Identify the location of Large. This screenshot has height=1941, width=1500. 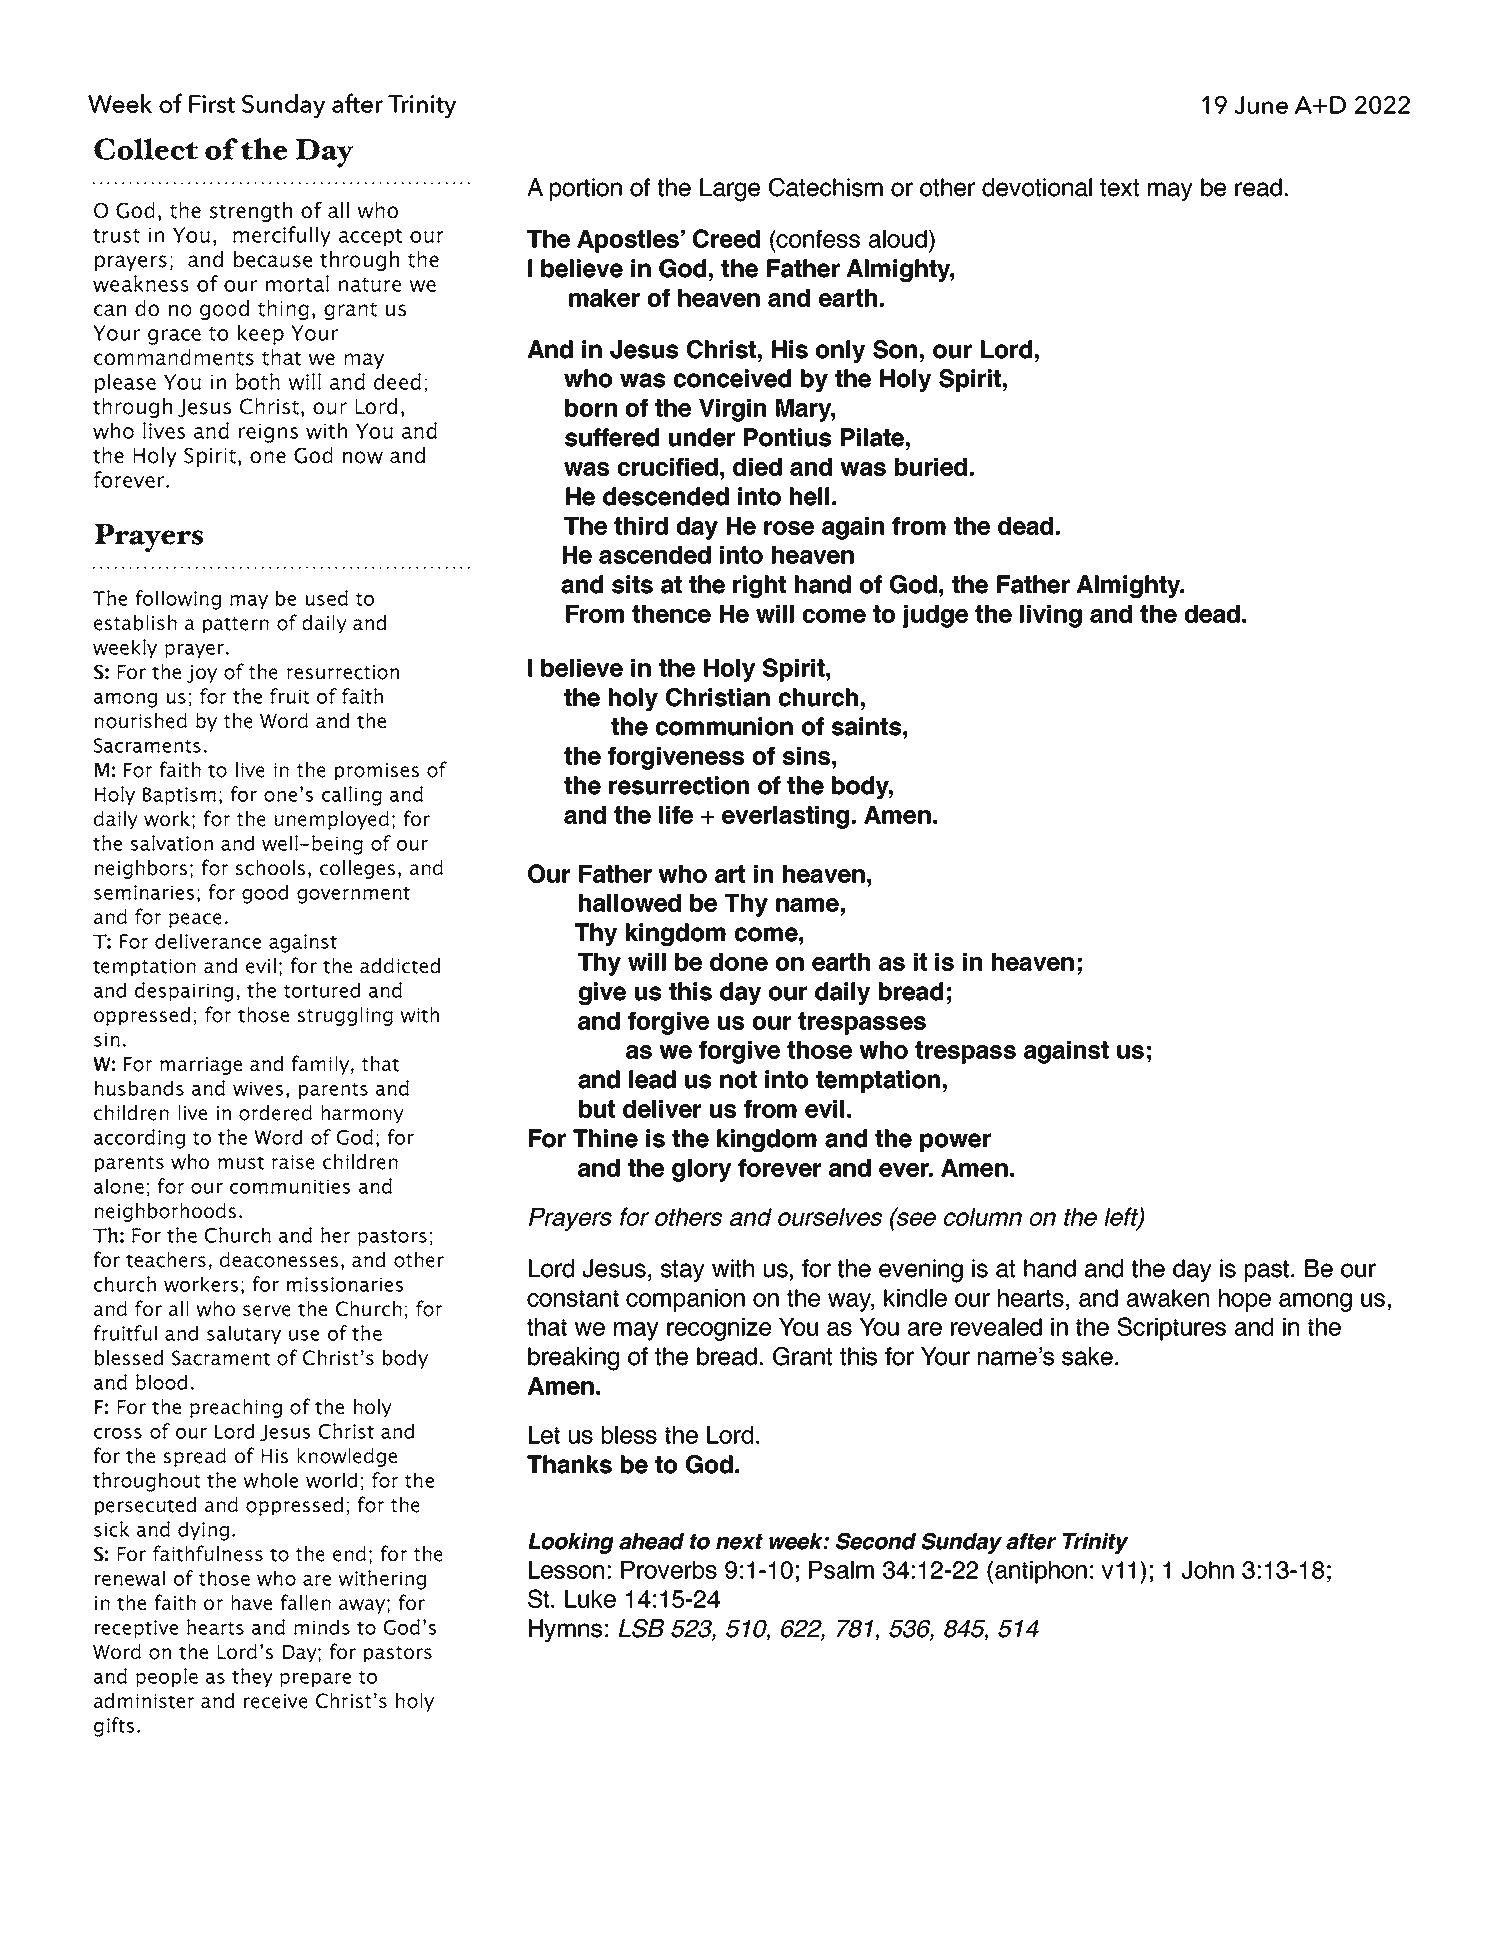
(730, 190).
